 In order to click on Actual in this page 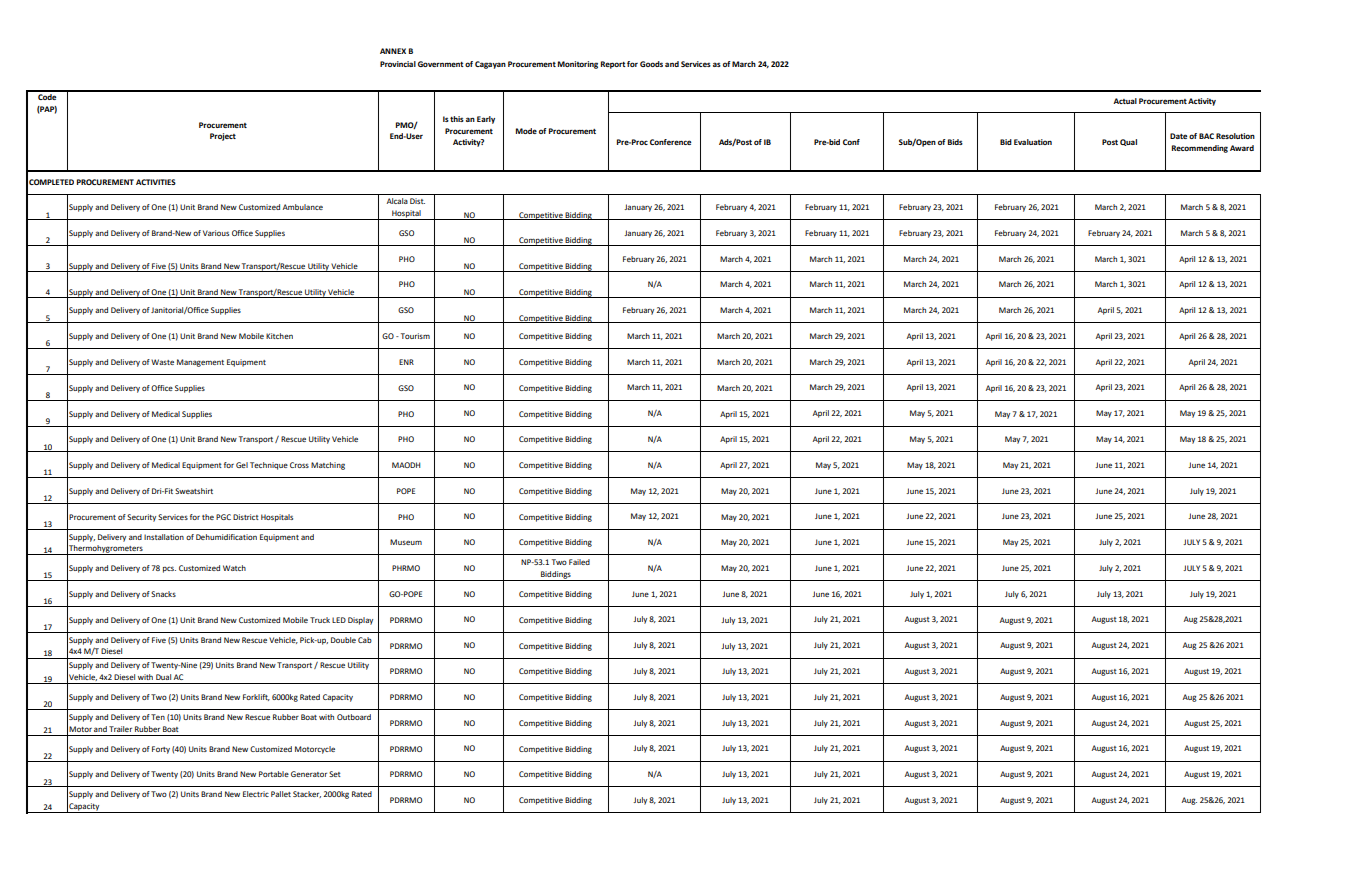, I will do `click(1125, 101)`.
